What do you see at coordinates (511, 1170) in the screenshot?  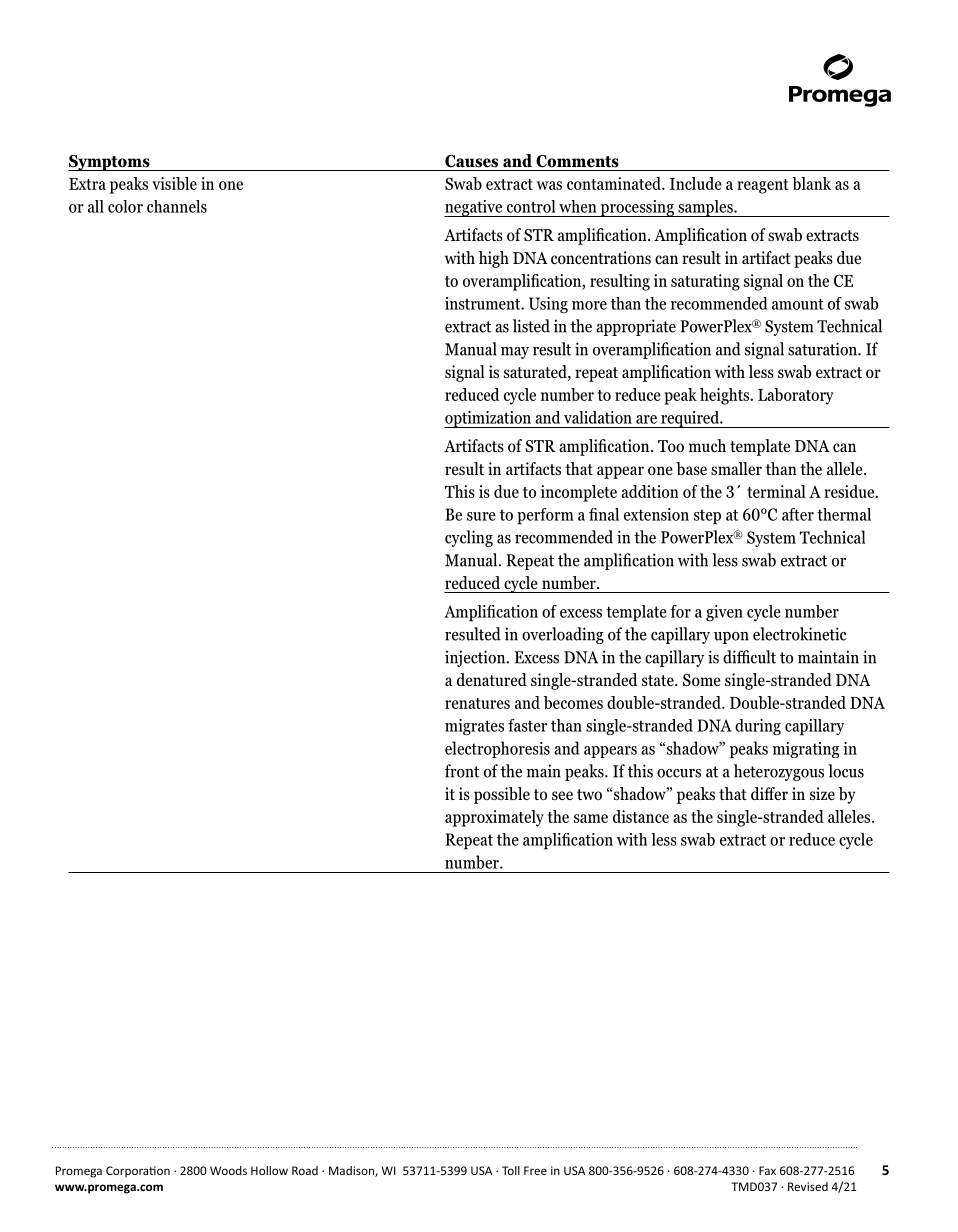 I see `Toll` at bounding box center [511, 1170].
